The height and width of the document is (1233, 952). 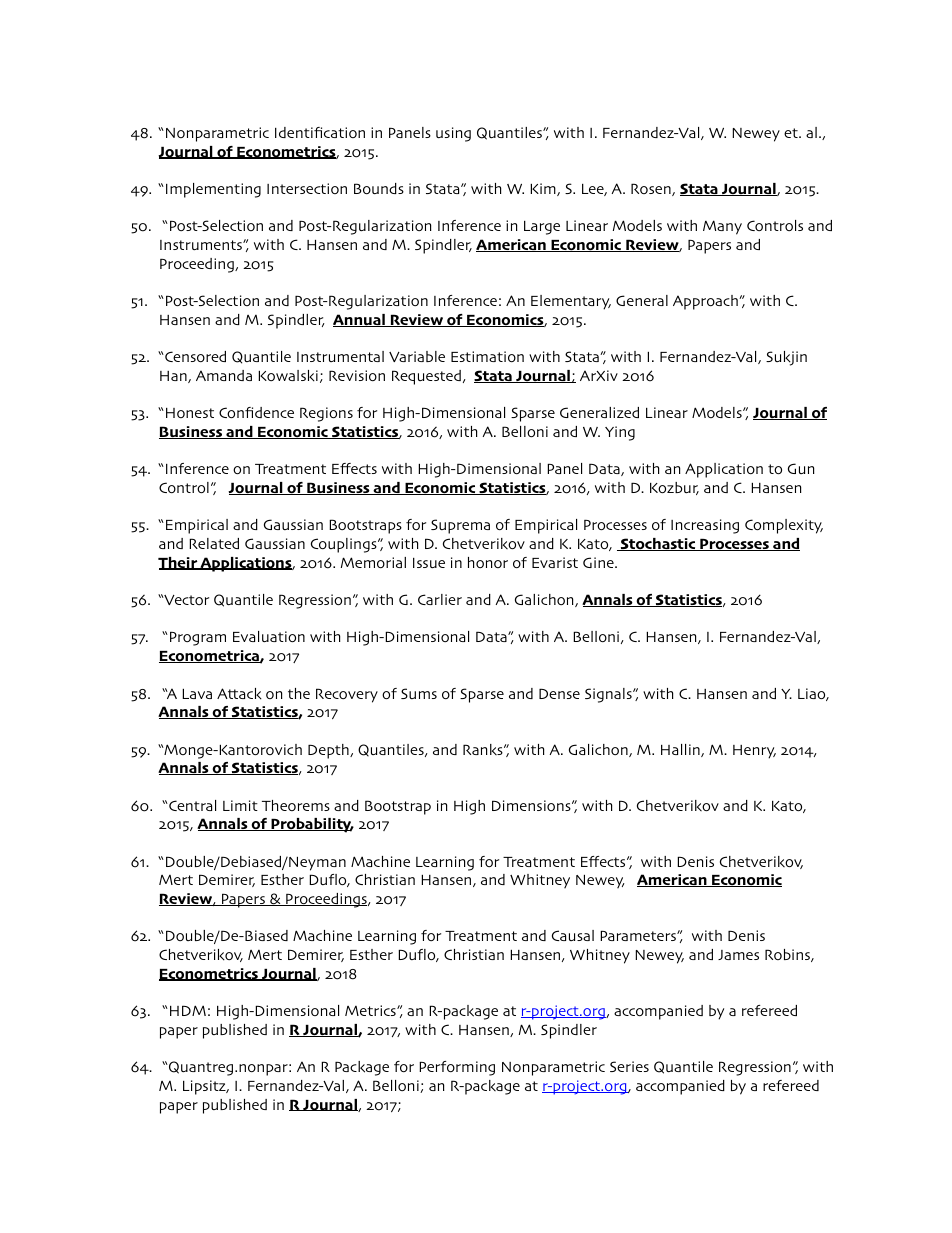 I want to click on Implementing, so click(x=213, y=190).
